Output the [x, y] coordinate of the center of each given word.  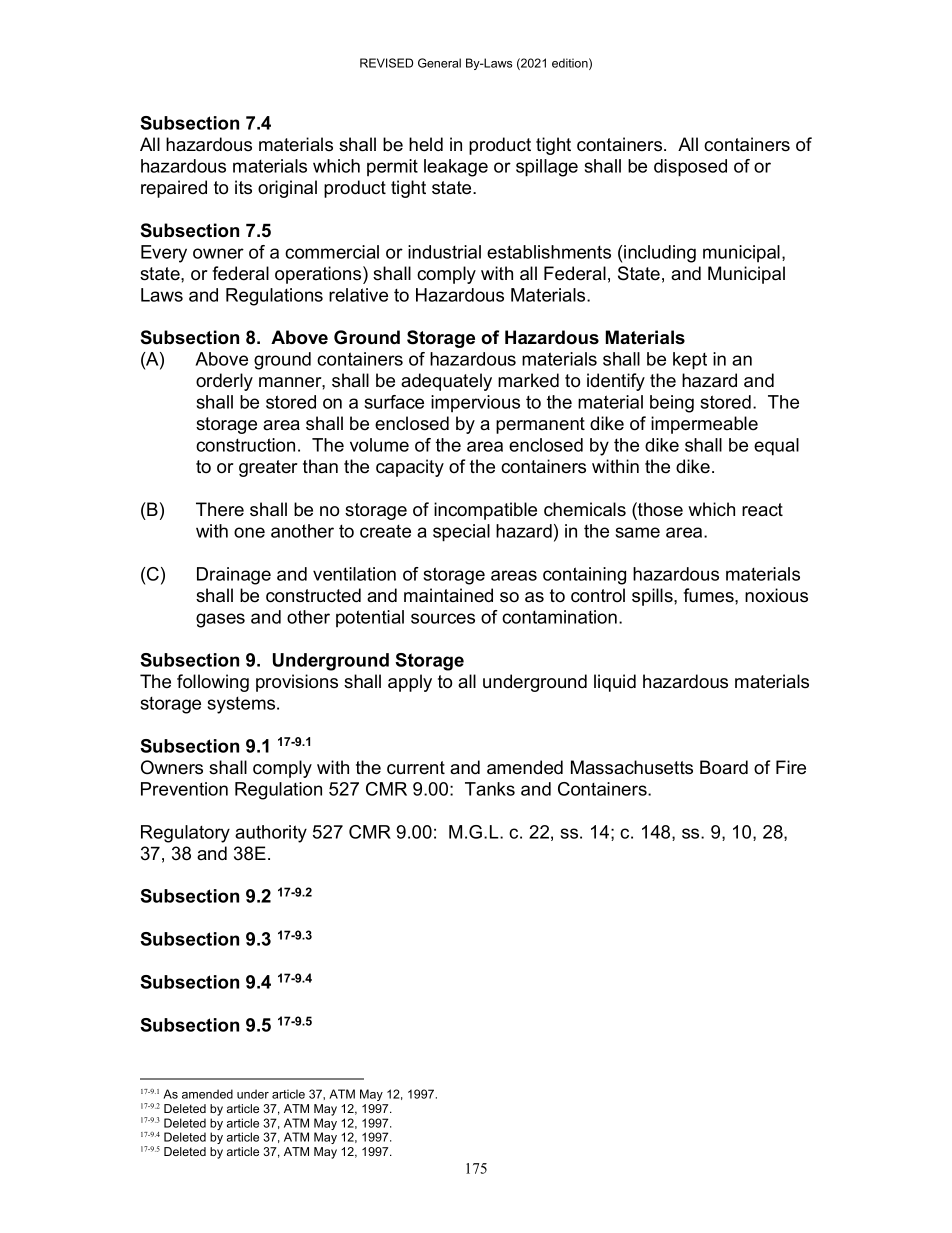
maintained [448, 595]
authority [271, 834]
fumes [709, 595]
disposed [690, 168]
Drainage [234, 576]
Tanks [490, 789]
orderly [224, 382]
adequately [446, 382]
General [439, 63]
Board [724, 767]
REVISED [386, 63]
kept [690, 361]
